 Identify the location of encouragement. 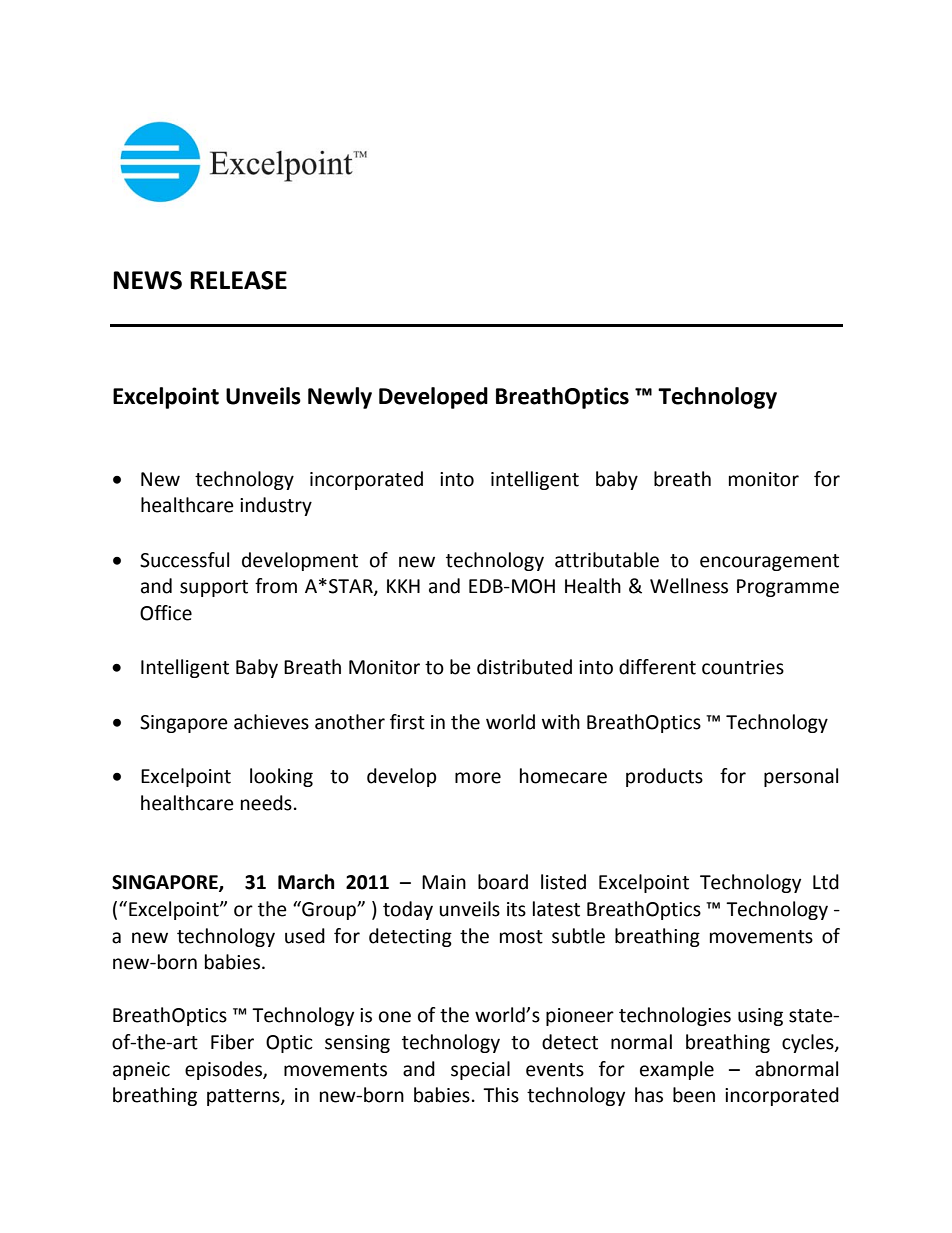
(769, 562).
